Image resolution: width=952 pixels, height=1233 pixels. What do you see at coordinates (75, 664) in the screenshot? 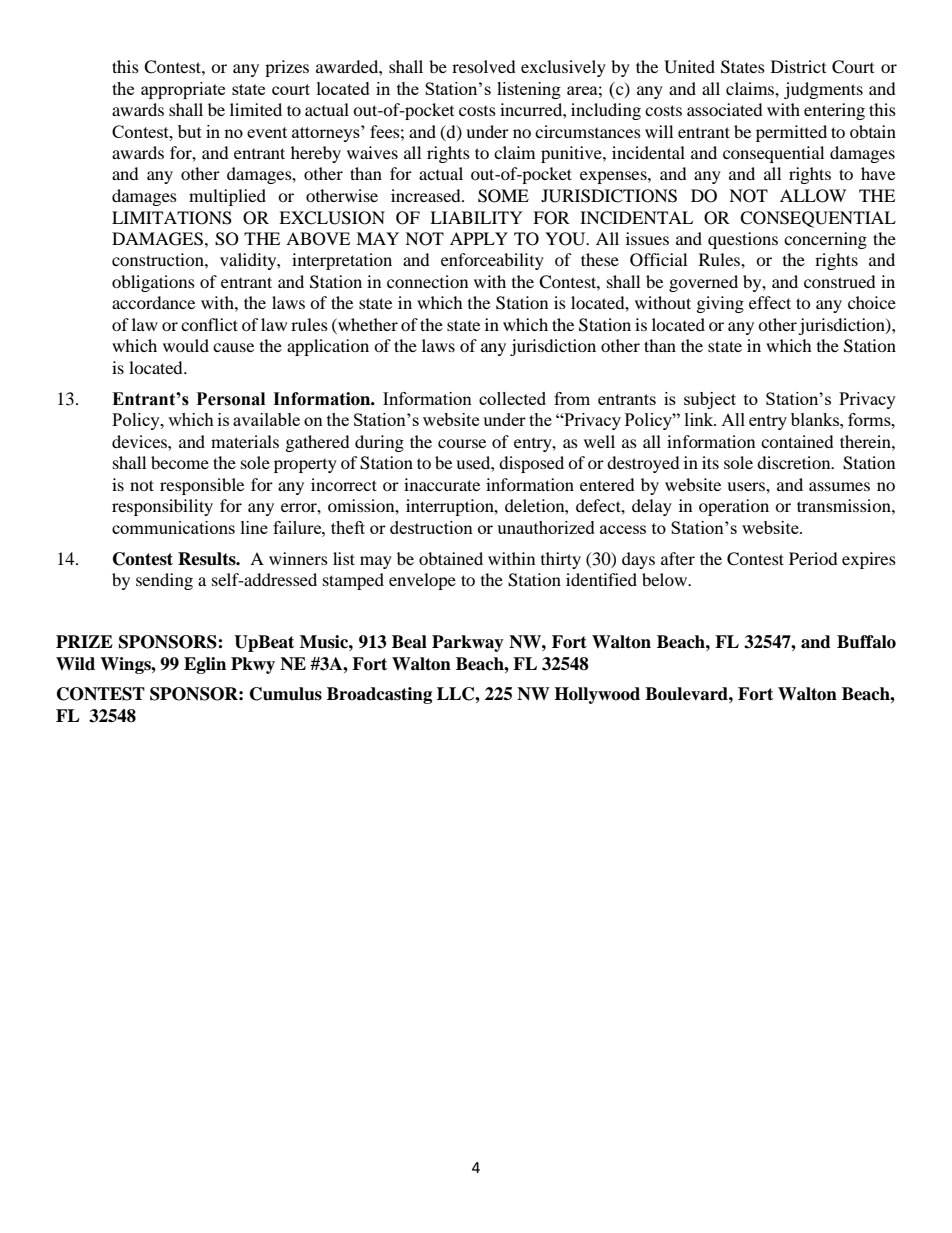
I see `Wild` at bounding box center [75, 664].
